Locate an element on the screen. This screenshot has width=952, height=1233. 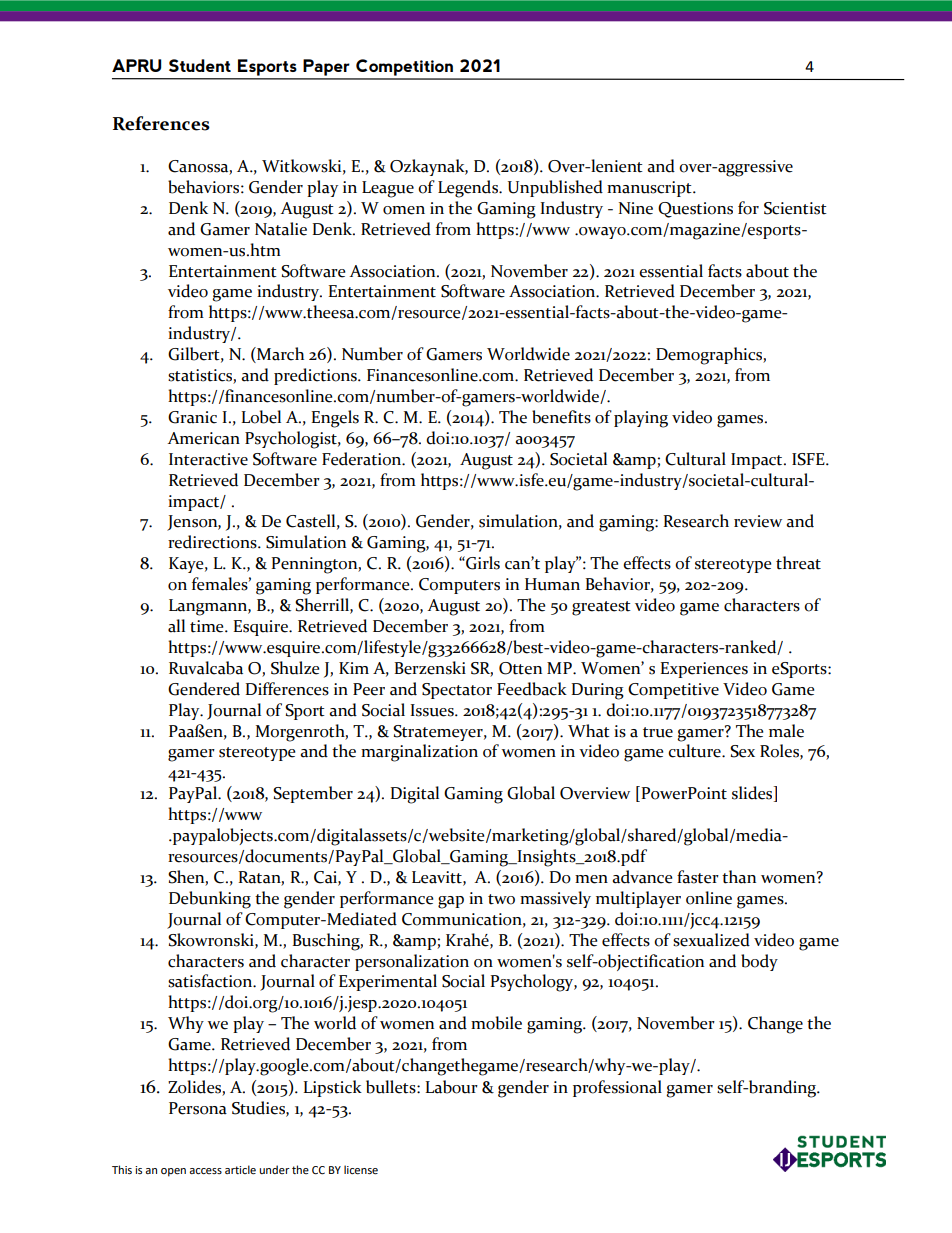
Spectator is located at coordinates (457, 691).
